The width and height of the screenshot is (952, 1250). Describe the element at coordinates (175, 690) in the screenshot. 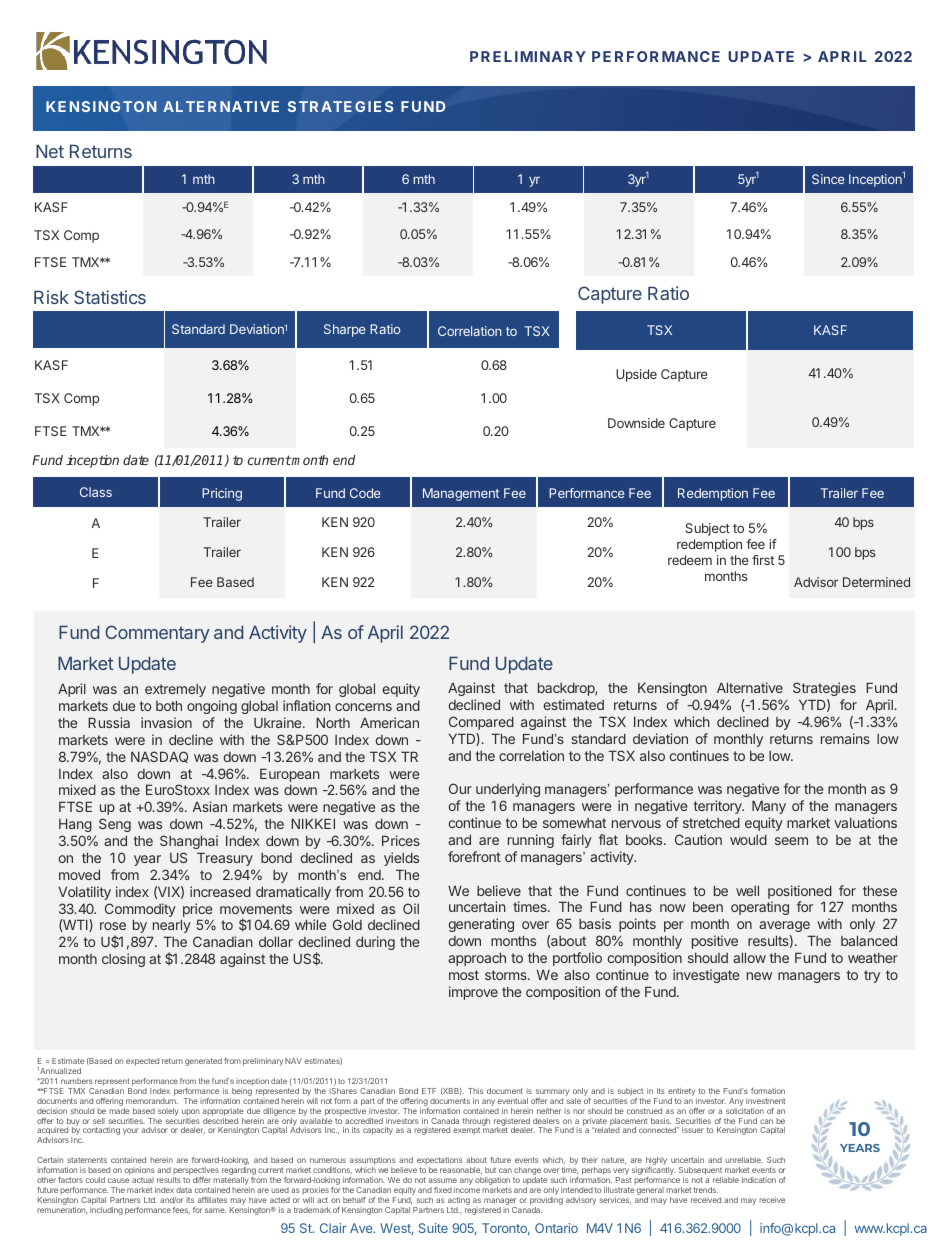

I see `extremely` at that location.
